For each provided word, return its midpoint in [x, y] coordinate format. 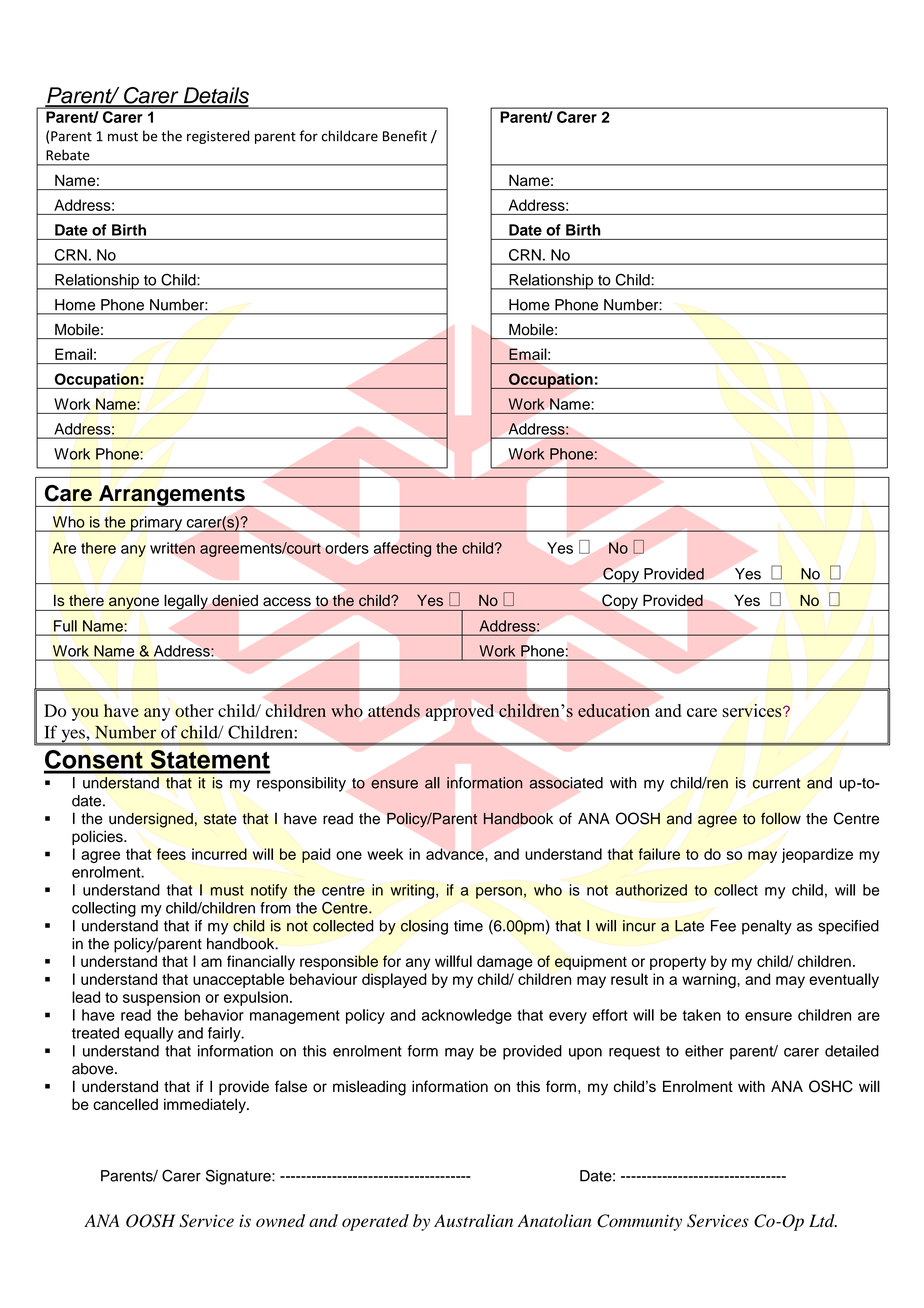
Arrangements [172, 496]
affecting [402, 549]
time [468, 926]
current [776, 783]
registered [218, 137]
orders [347, 548]
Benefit [405, 136]
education [614, 710]
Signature [239, 1177]
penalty [767, 927]
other [194, 711]
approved [460, 712]
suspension [161, 998]
